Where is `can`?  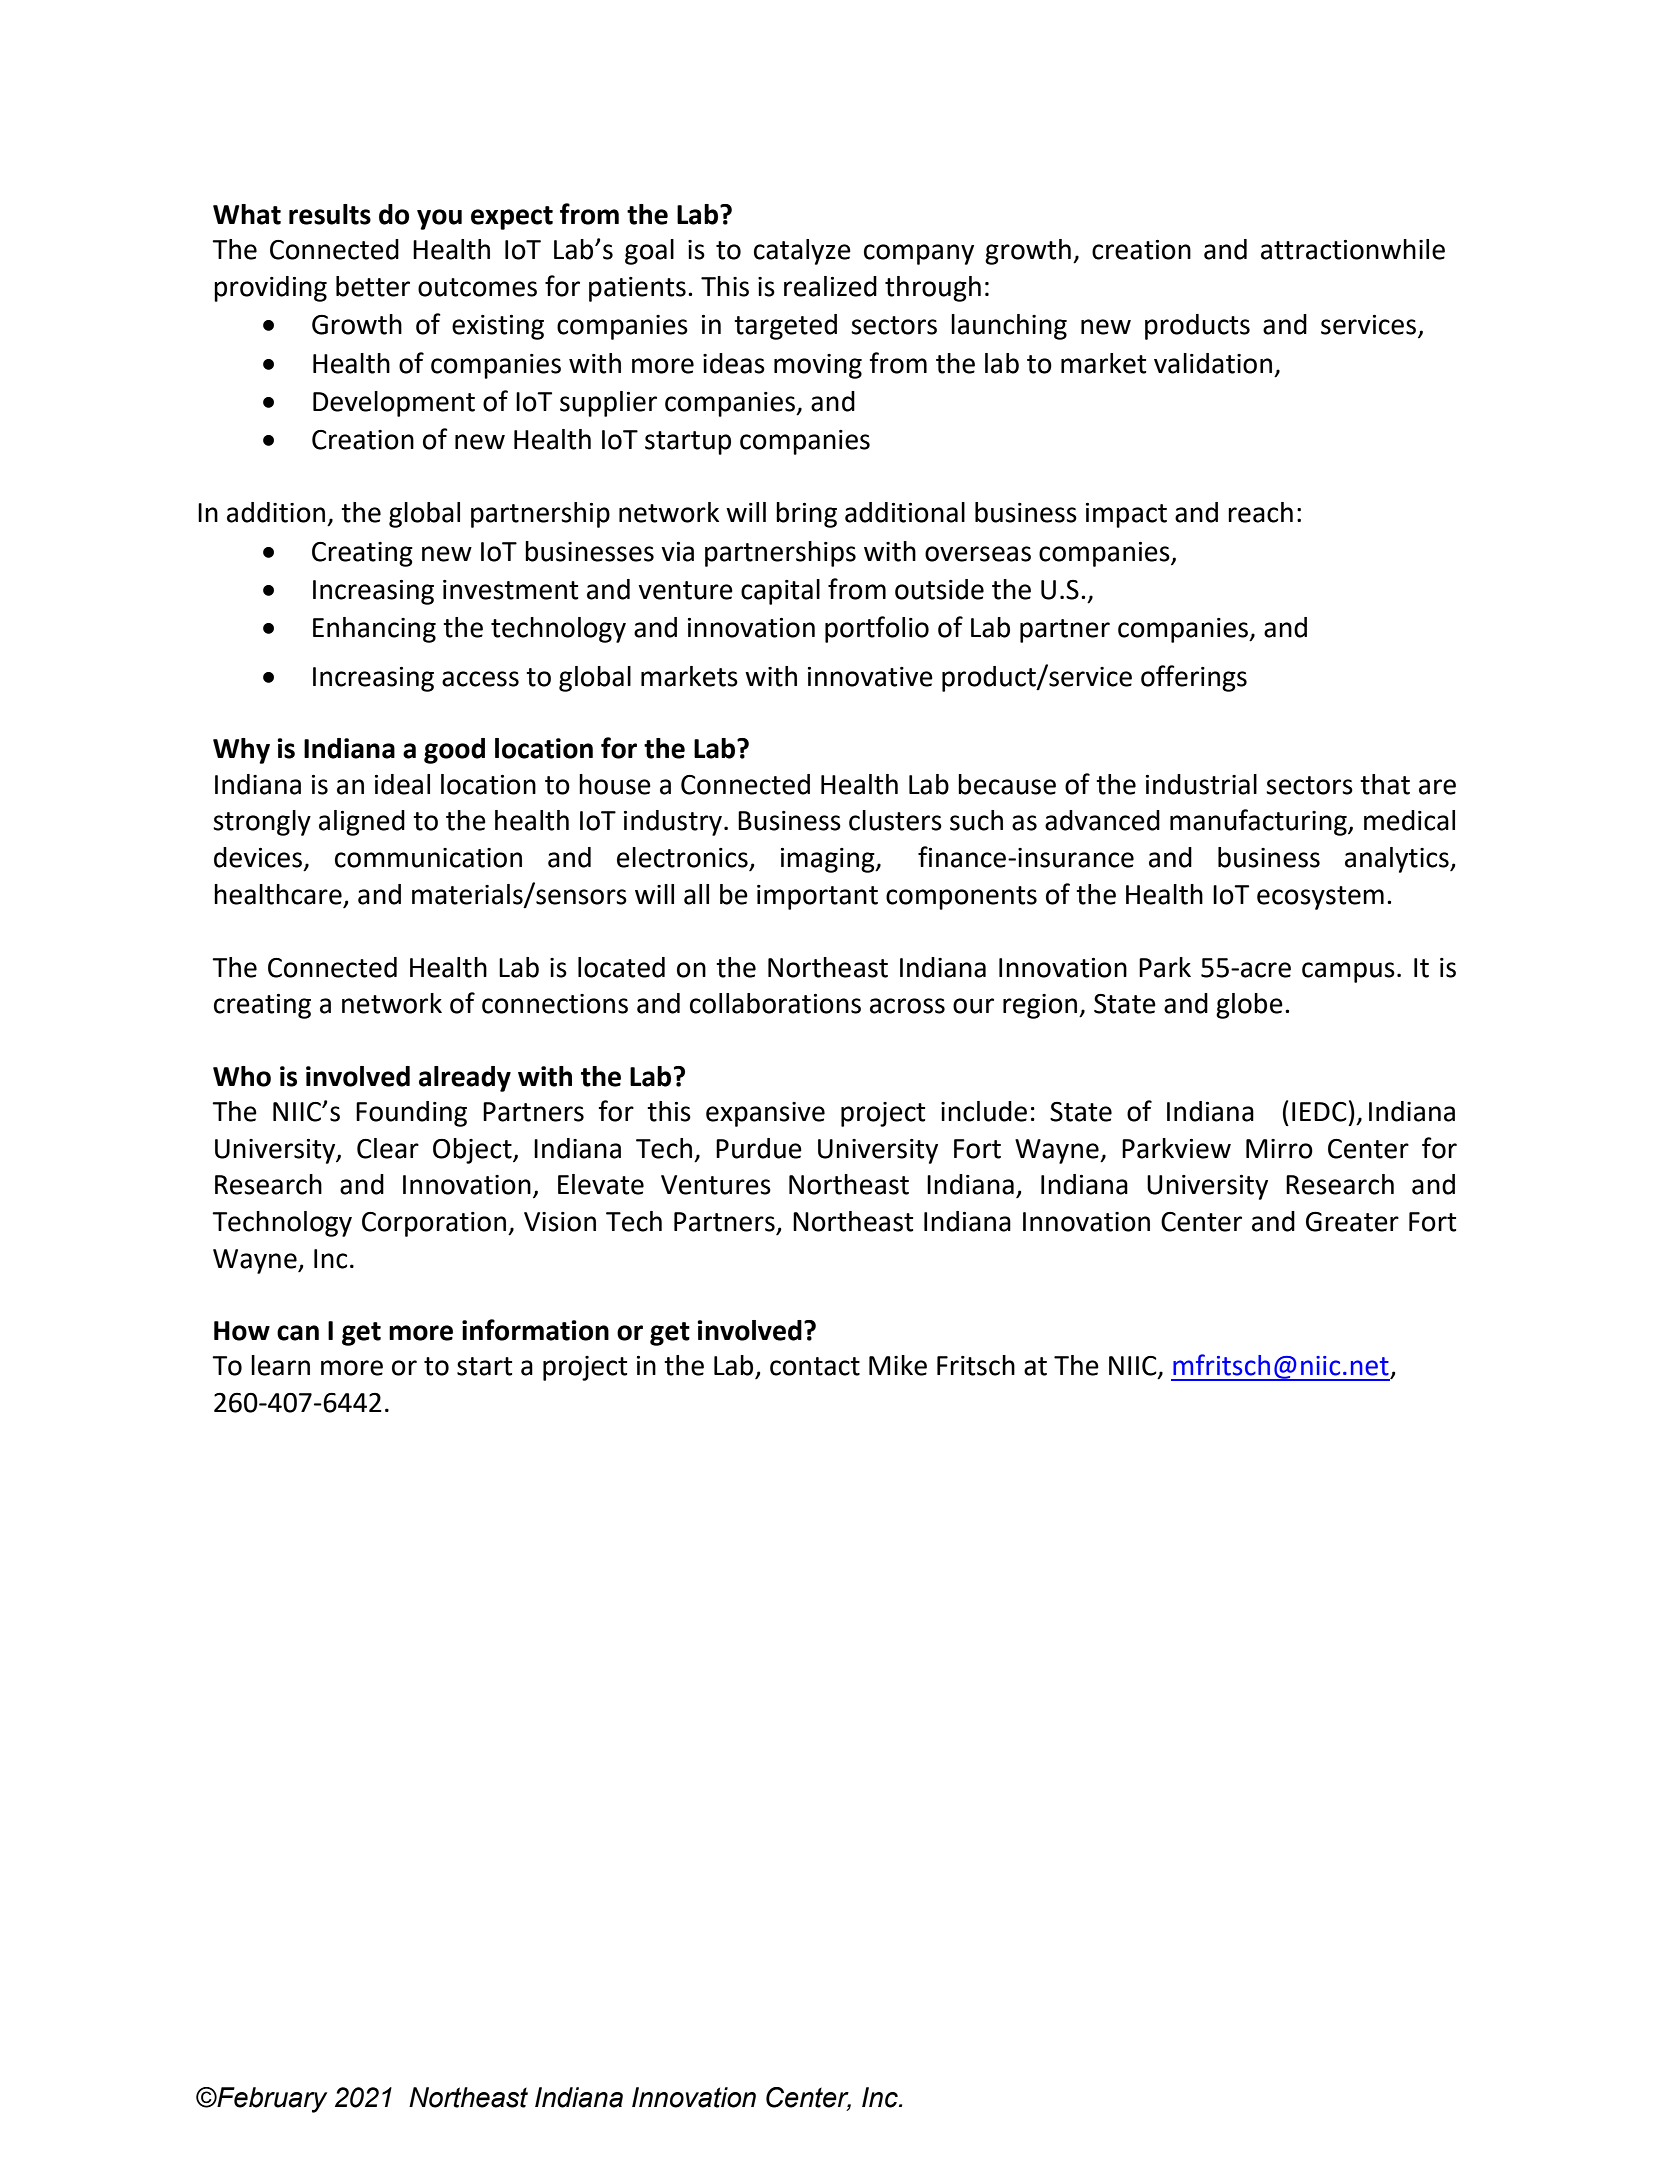
can is located at coordinates (298, 1333).
